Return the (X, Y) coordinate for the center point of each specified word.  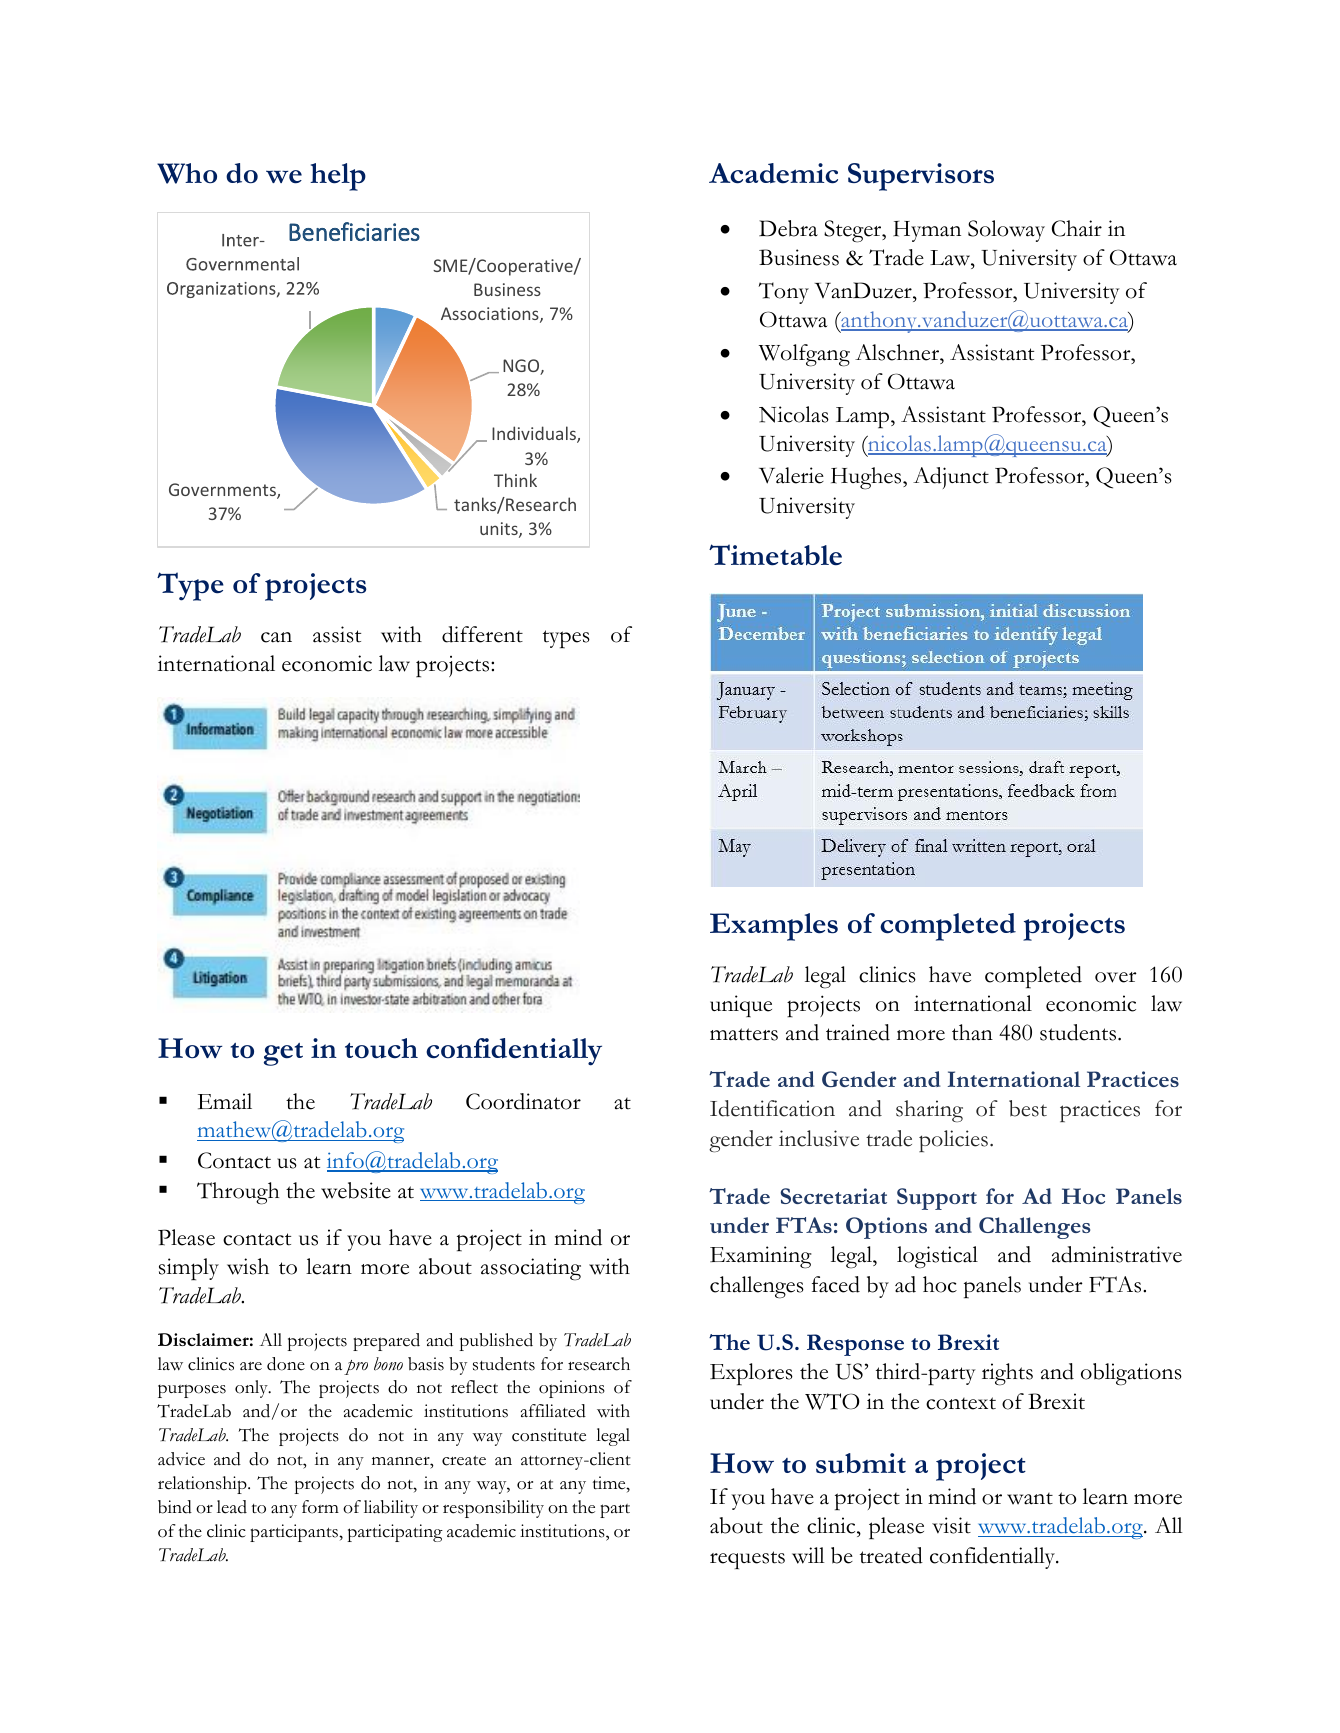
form (320, 1507)
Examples (774, 927)
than (972, 1032)
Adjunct (951, 478)
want (1030, 1499)
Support (937, 1199)
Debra (788, 228)
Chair (1077, 228)
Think (515, 480)
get (283, 1054)
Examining (761, 1257)
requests (747, 1560)
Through (238, 1193)
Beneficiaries (354, 231)
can (276, 637)
